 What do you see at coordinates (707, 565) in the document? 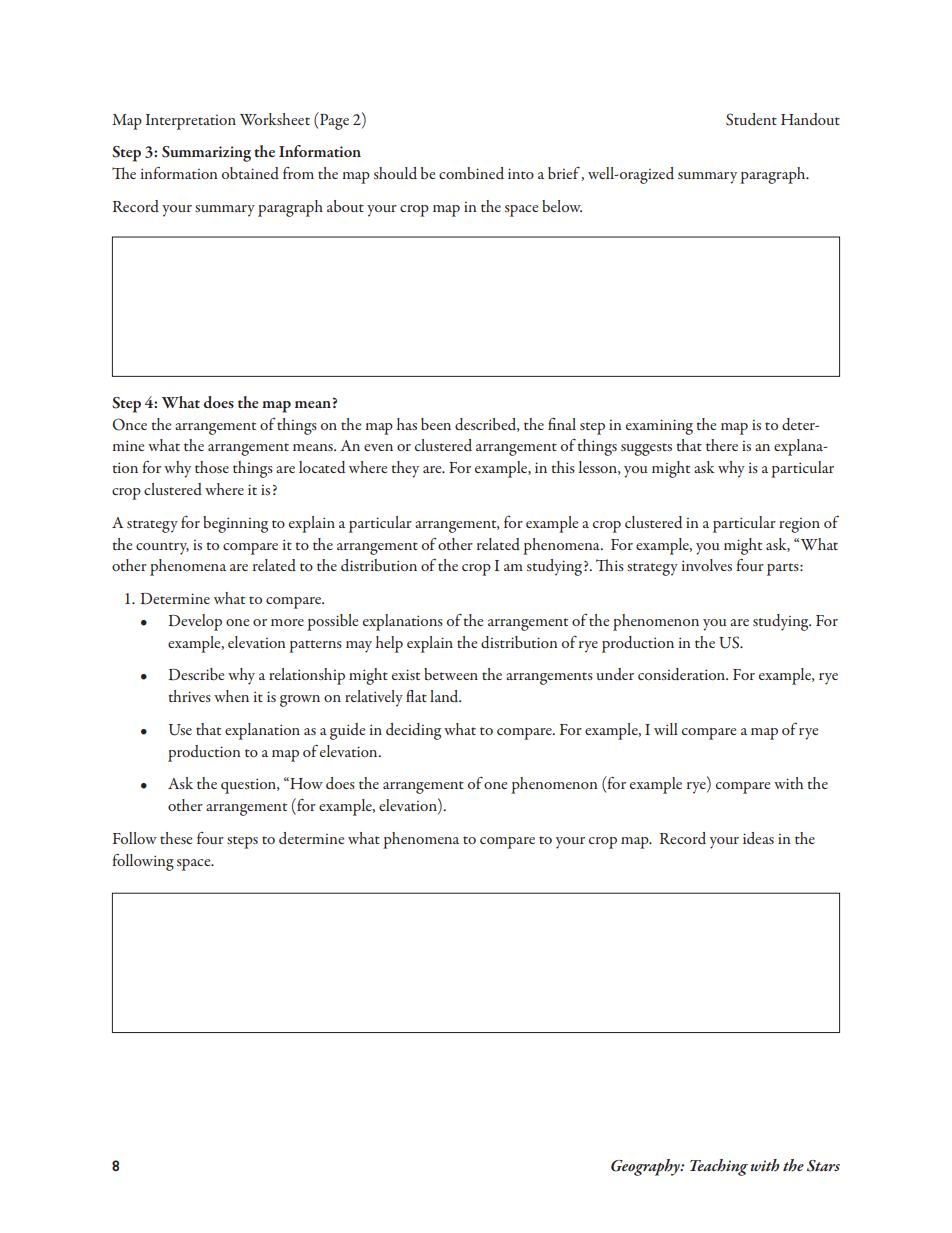
I see `involves` at bounding box center [707, 565].
